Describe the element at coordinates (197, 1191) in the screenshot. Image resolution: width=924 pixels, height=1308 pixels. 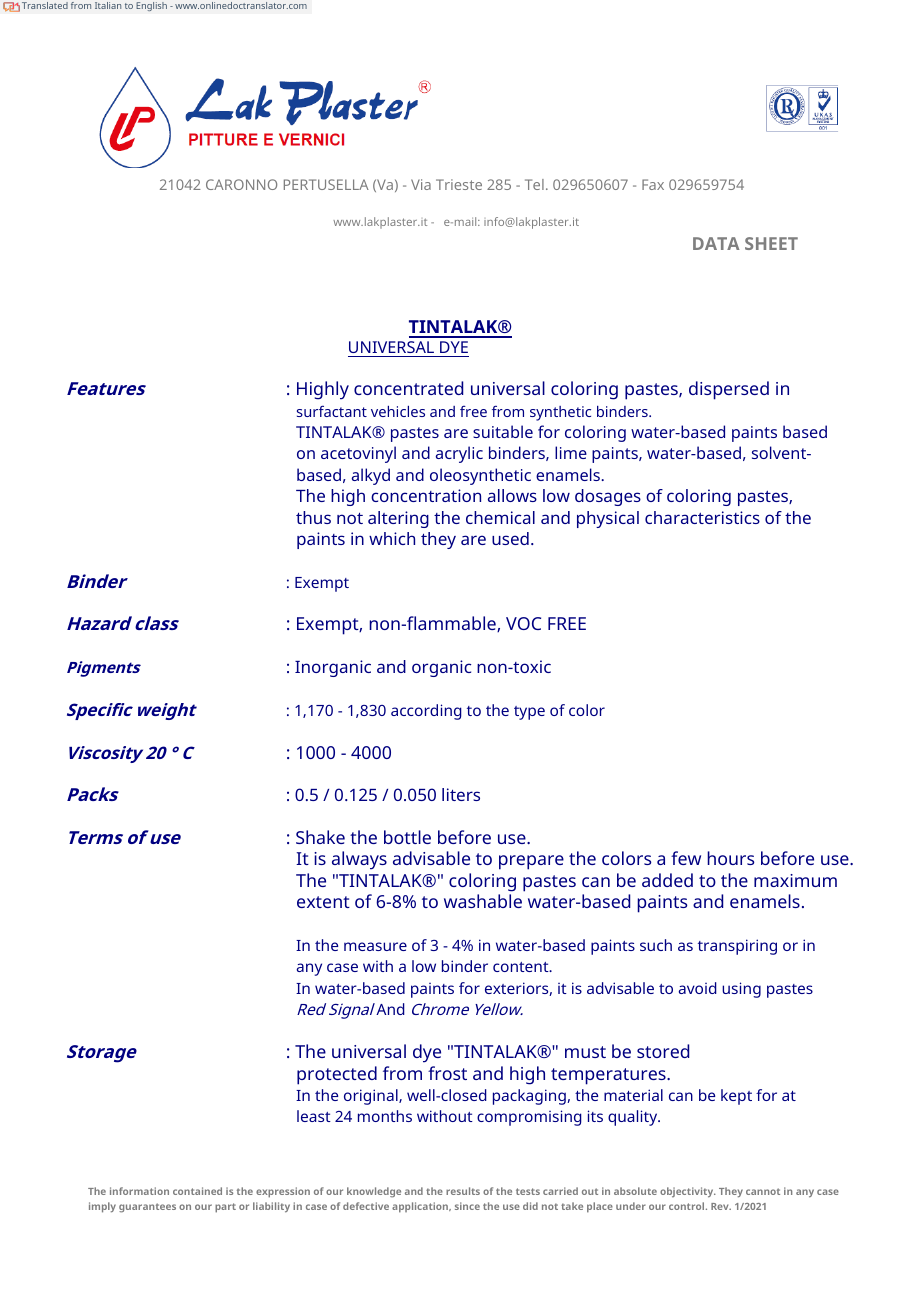
I see `contained` at that location.
